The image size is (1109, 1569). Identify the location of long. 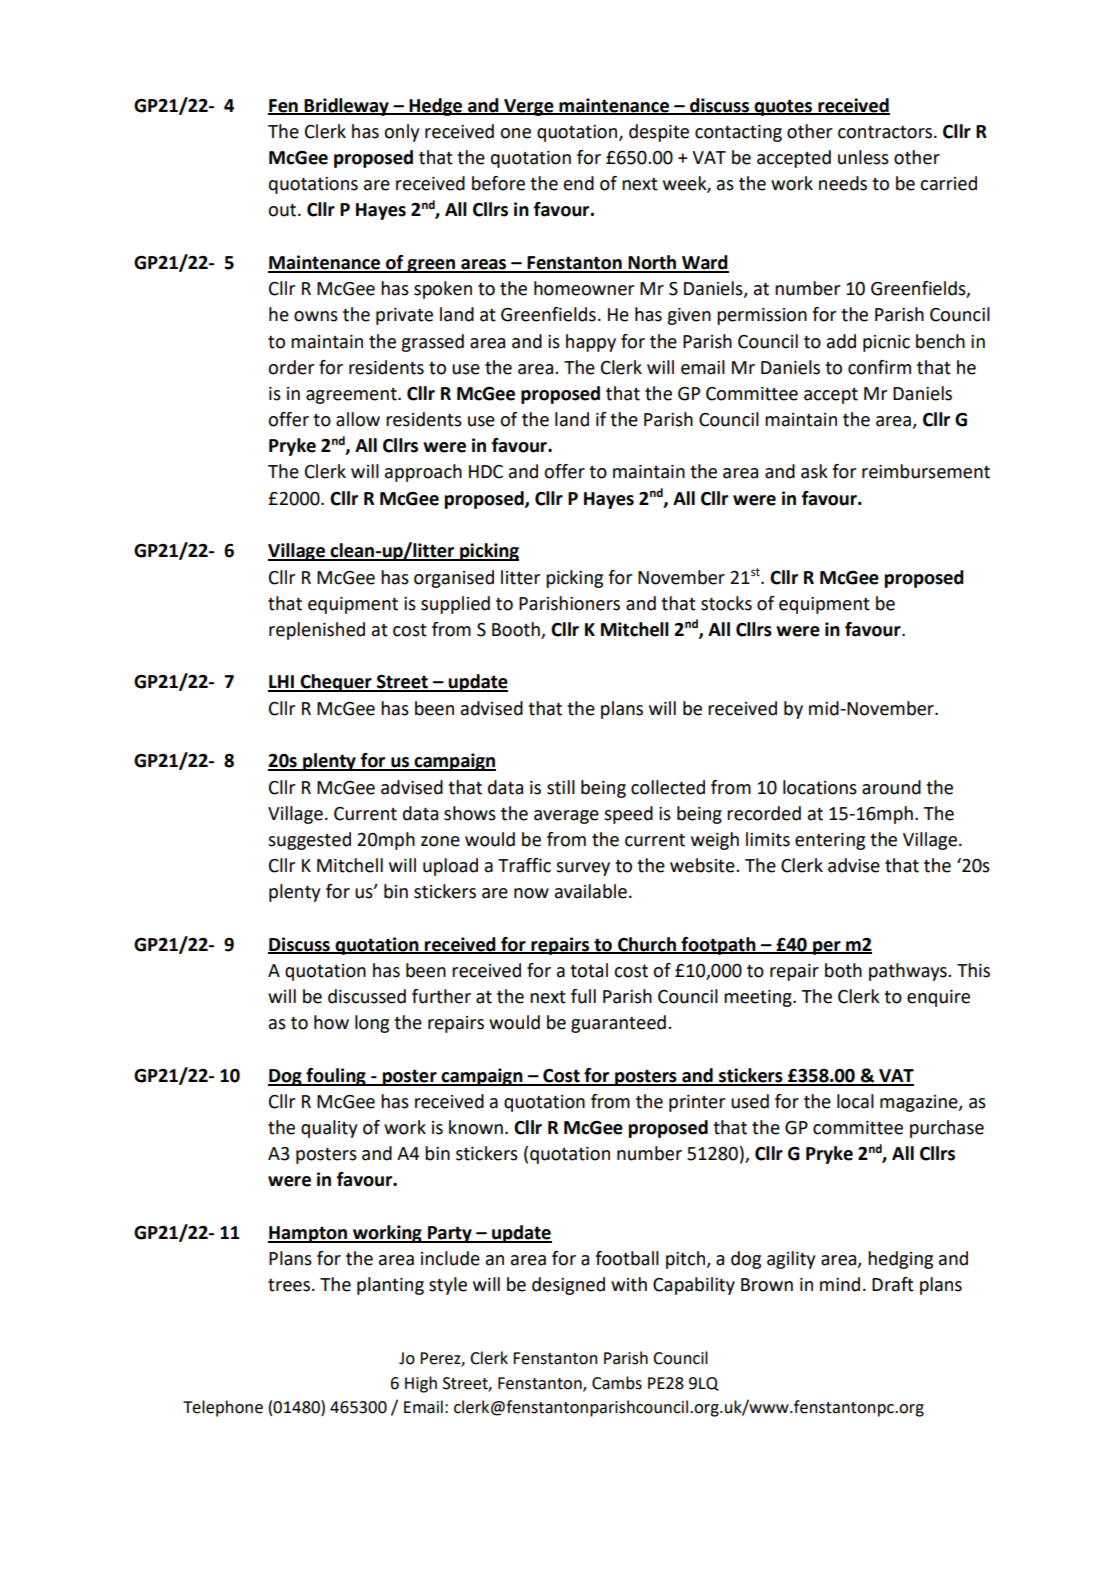
(372, 1024).
